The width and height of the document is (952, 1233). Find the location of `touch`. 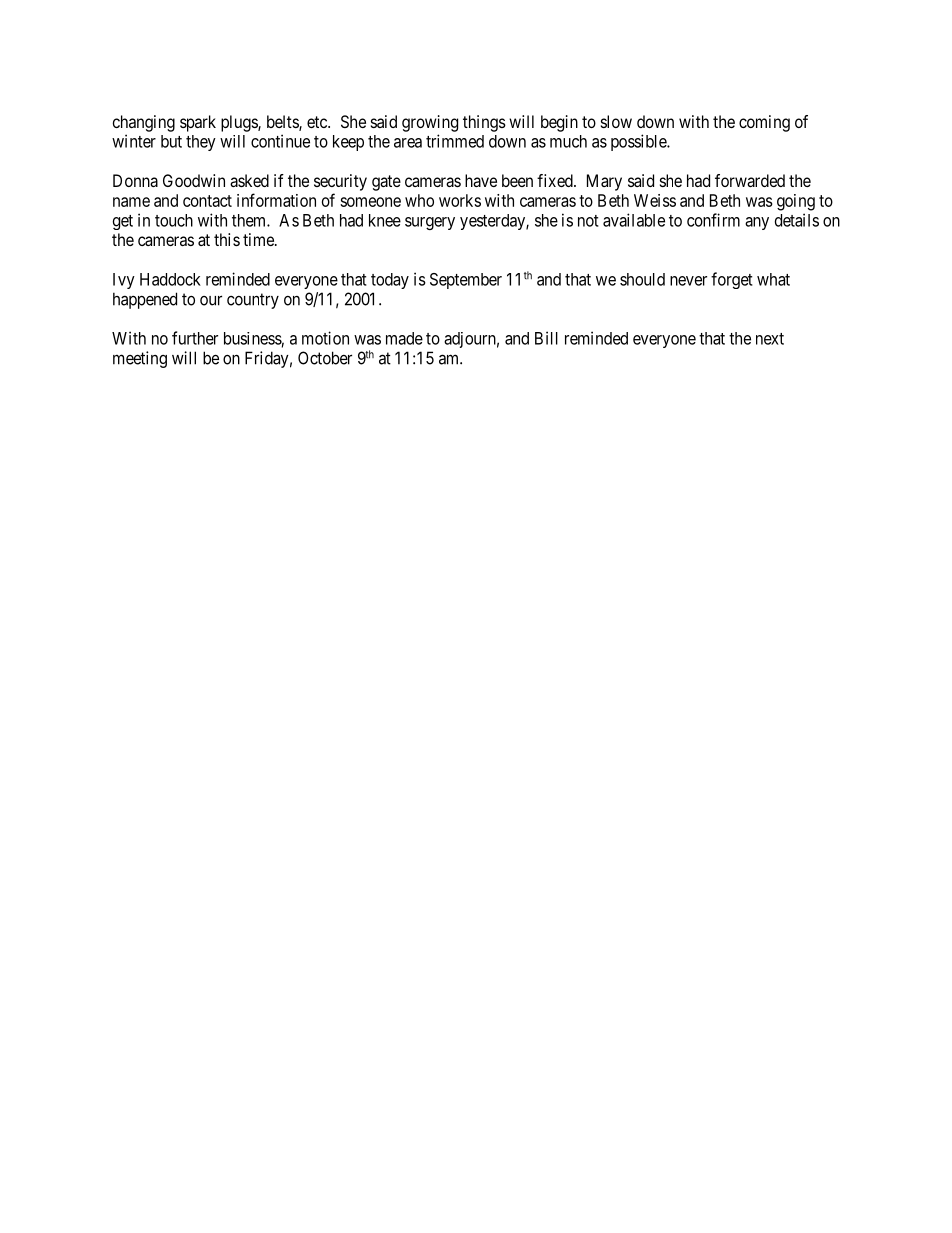

touch is located at coordinates (174, 220).
